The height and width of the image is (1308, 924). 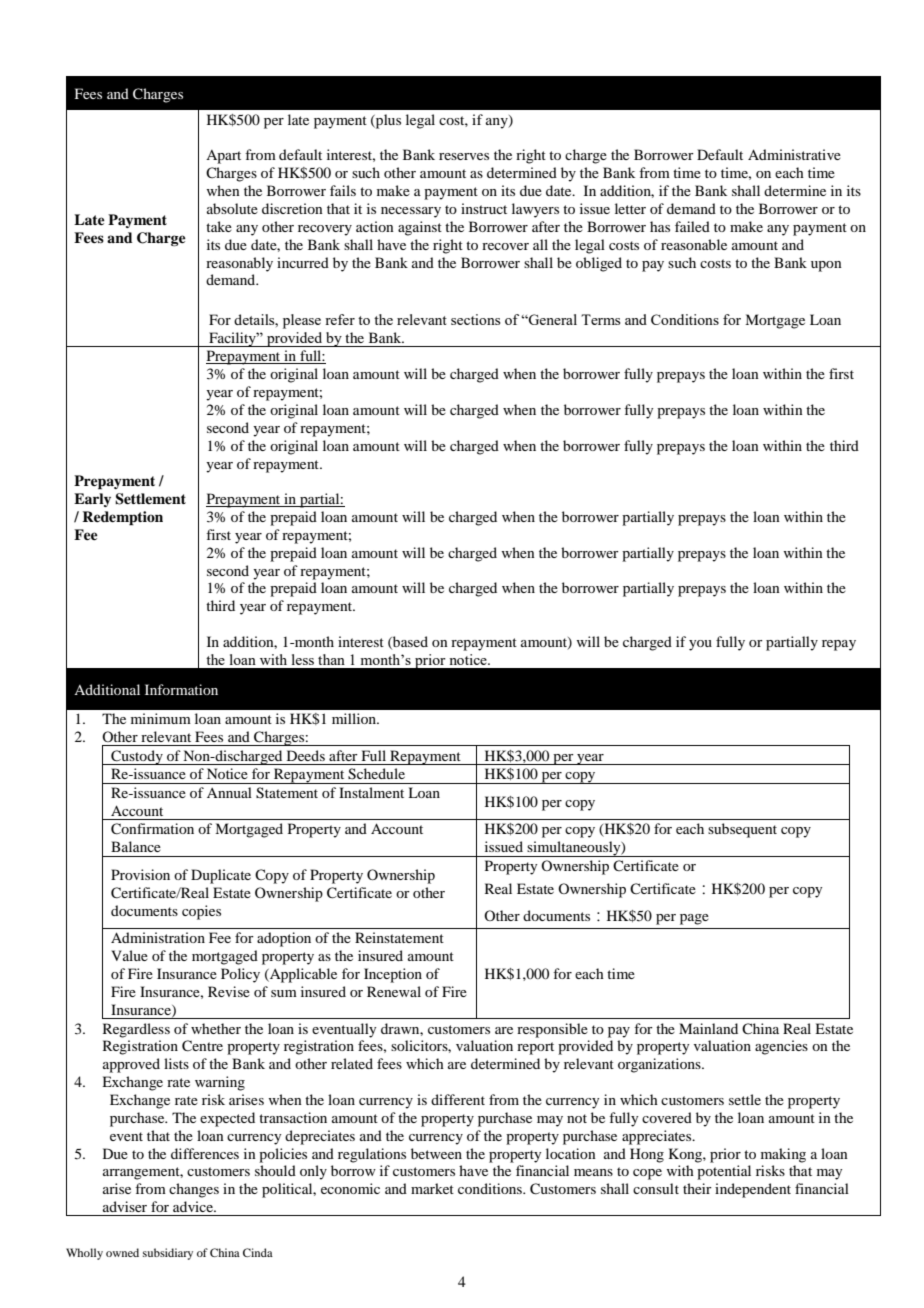 What do you see at coordinates (700, 645) in the image?
I see `you` at bounding box center [700, 645].
